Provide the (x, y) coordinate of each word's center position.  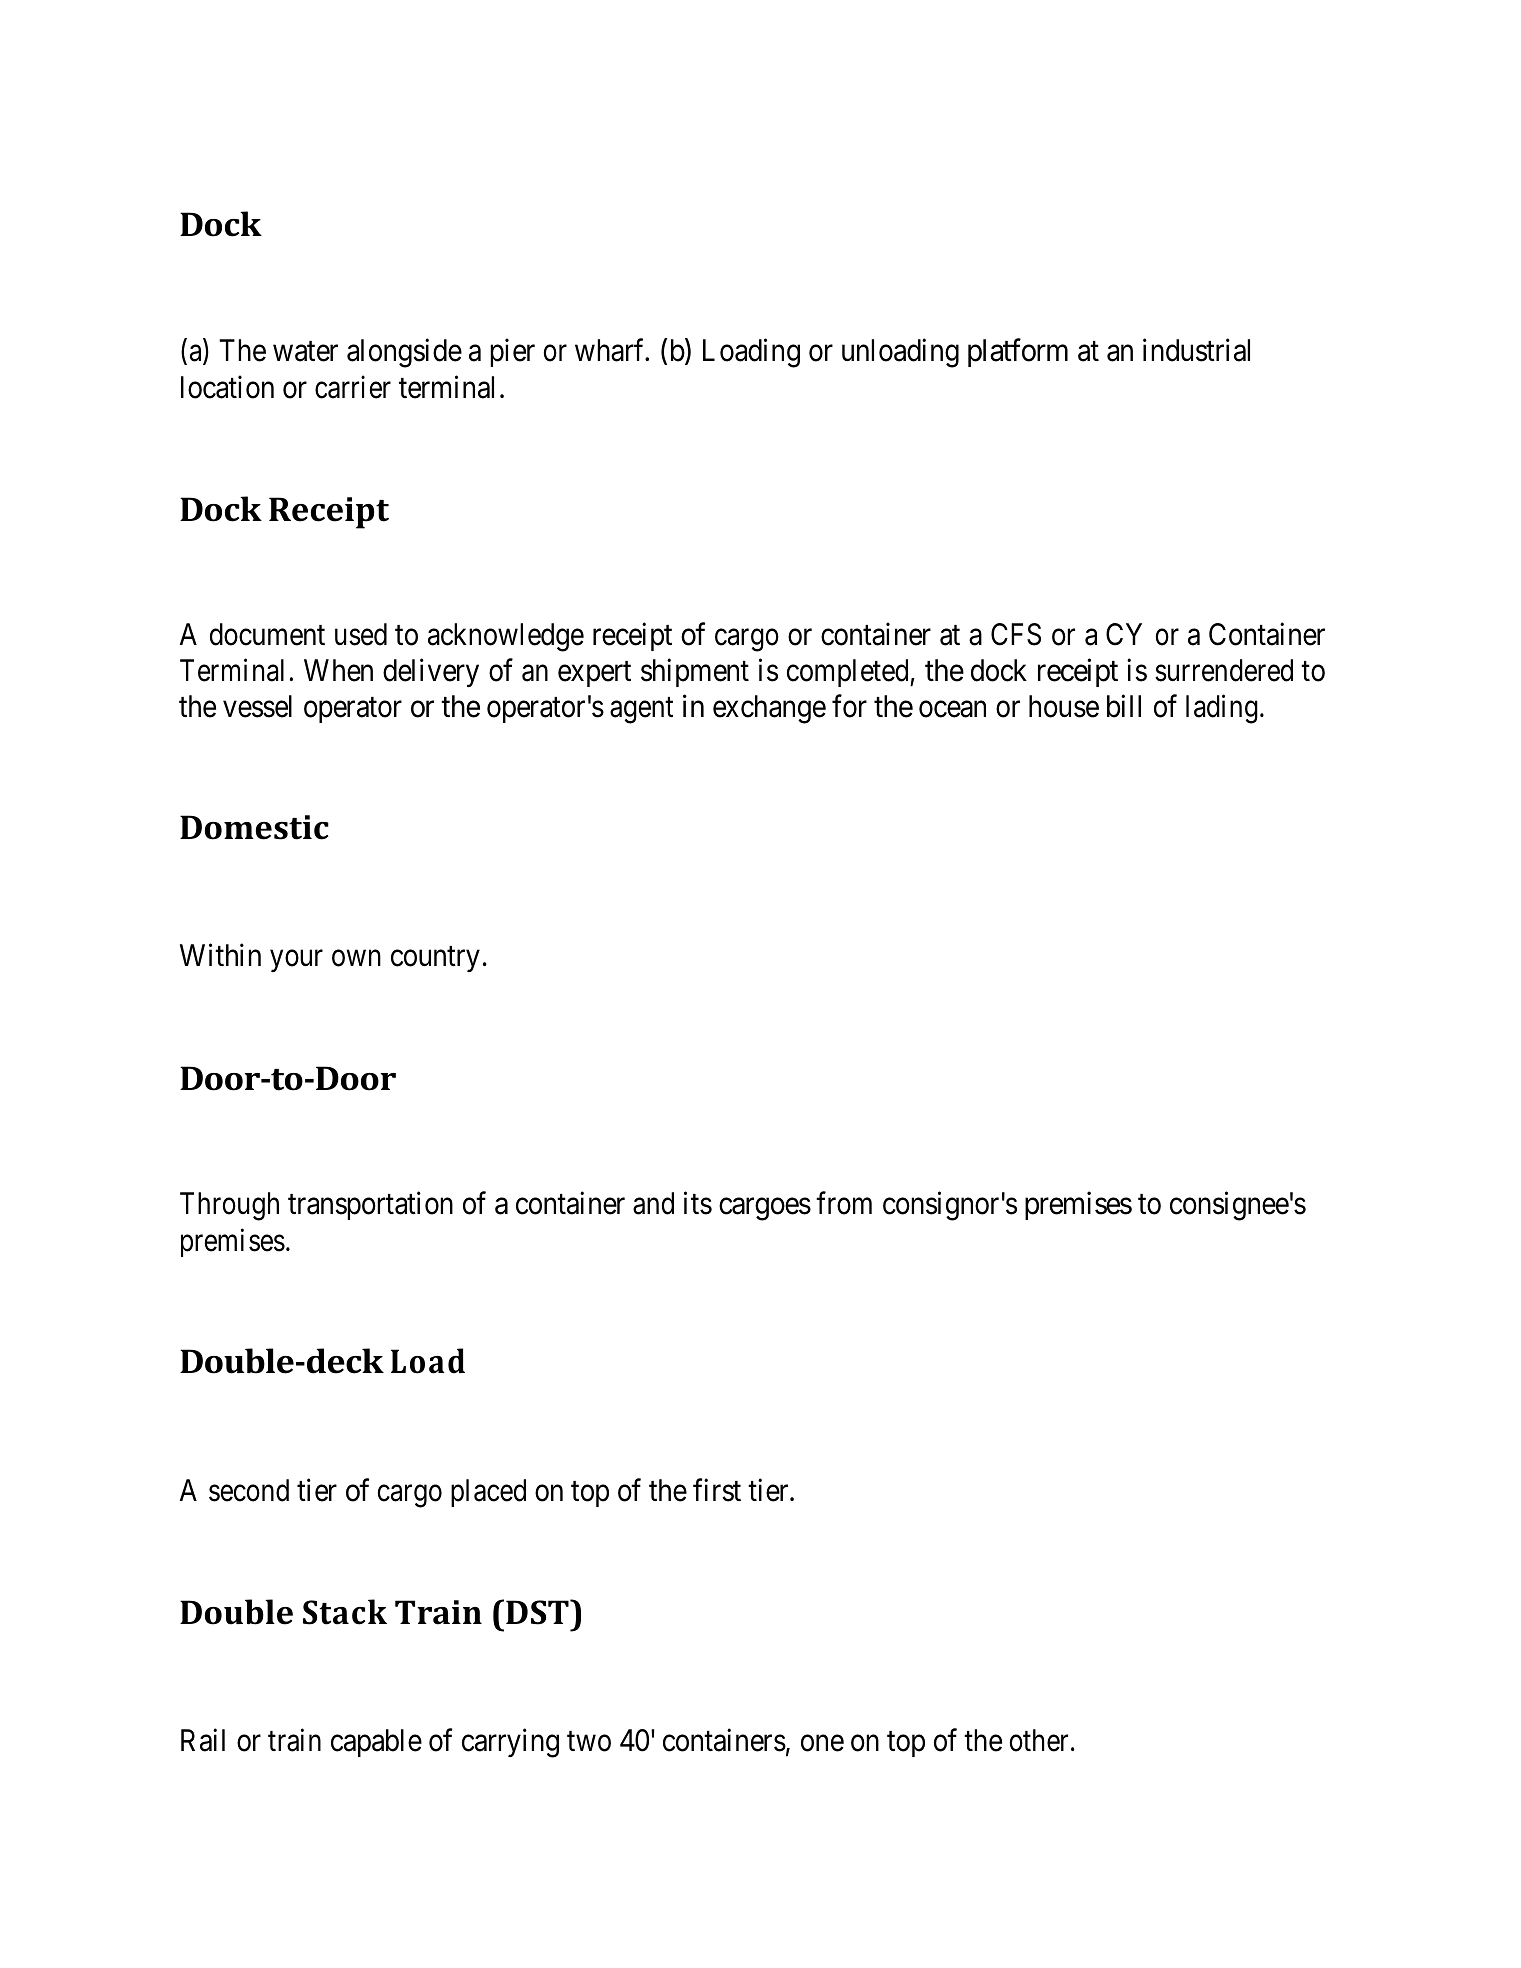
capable (376, 1743)
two (589, 1742)
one (822, 1744)
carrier (353, 387)
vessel (257, 706)
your (296, 961)
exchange (769, 709)
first (717, 1490)
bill (1124, 706)
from (844, 1203)
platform (1018, 353)
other (1039, 1740)
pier (512, 353)
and (653, 1203)
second (249, 1490)
